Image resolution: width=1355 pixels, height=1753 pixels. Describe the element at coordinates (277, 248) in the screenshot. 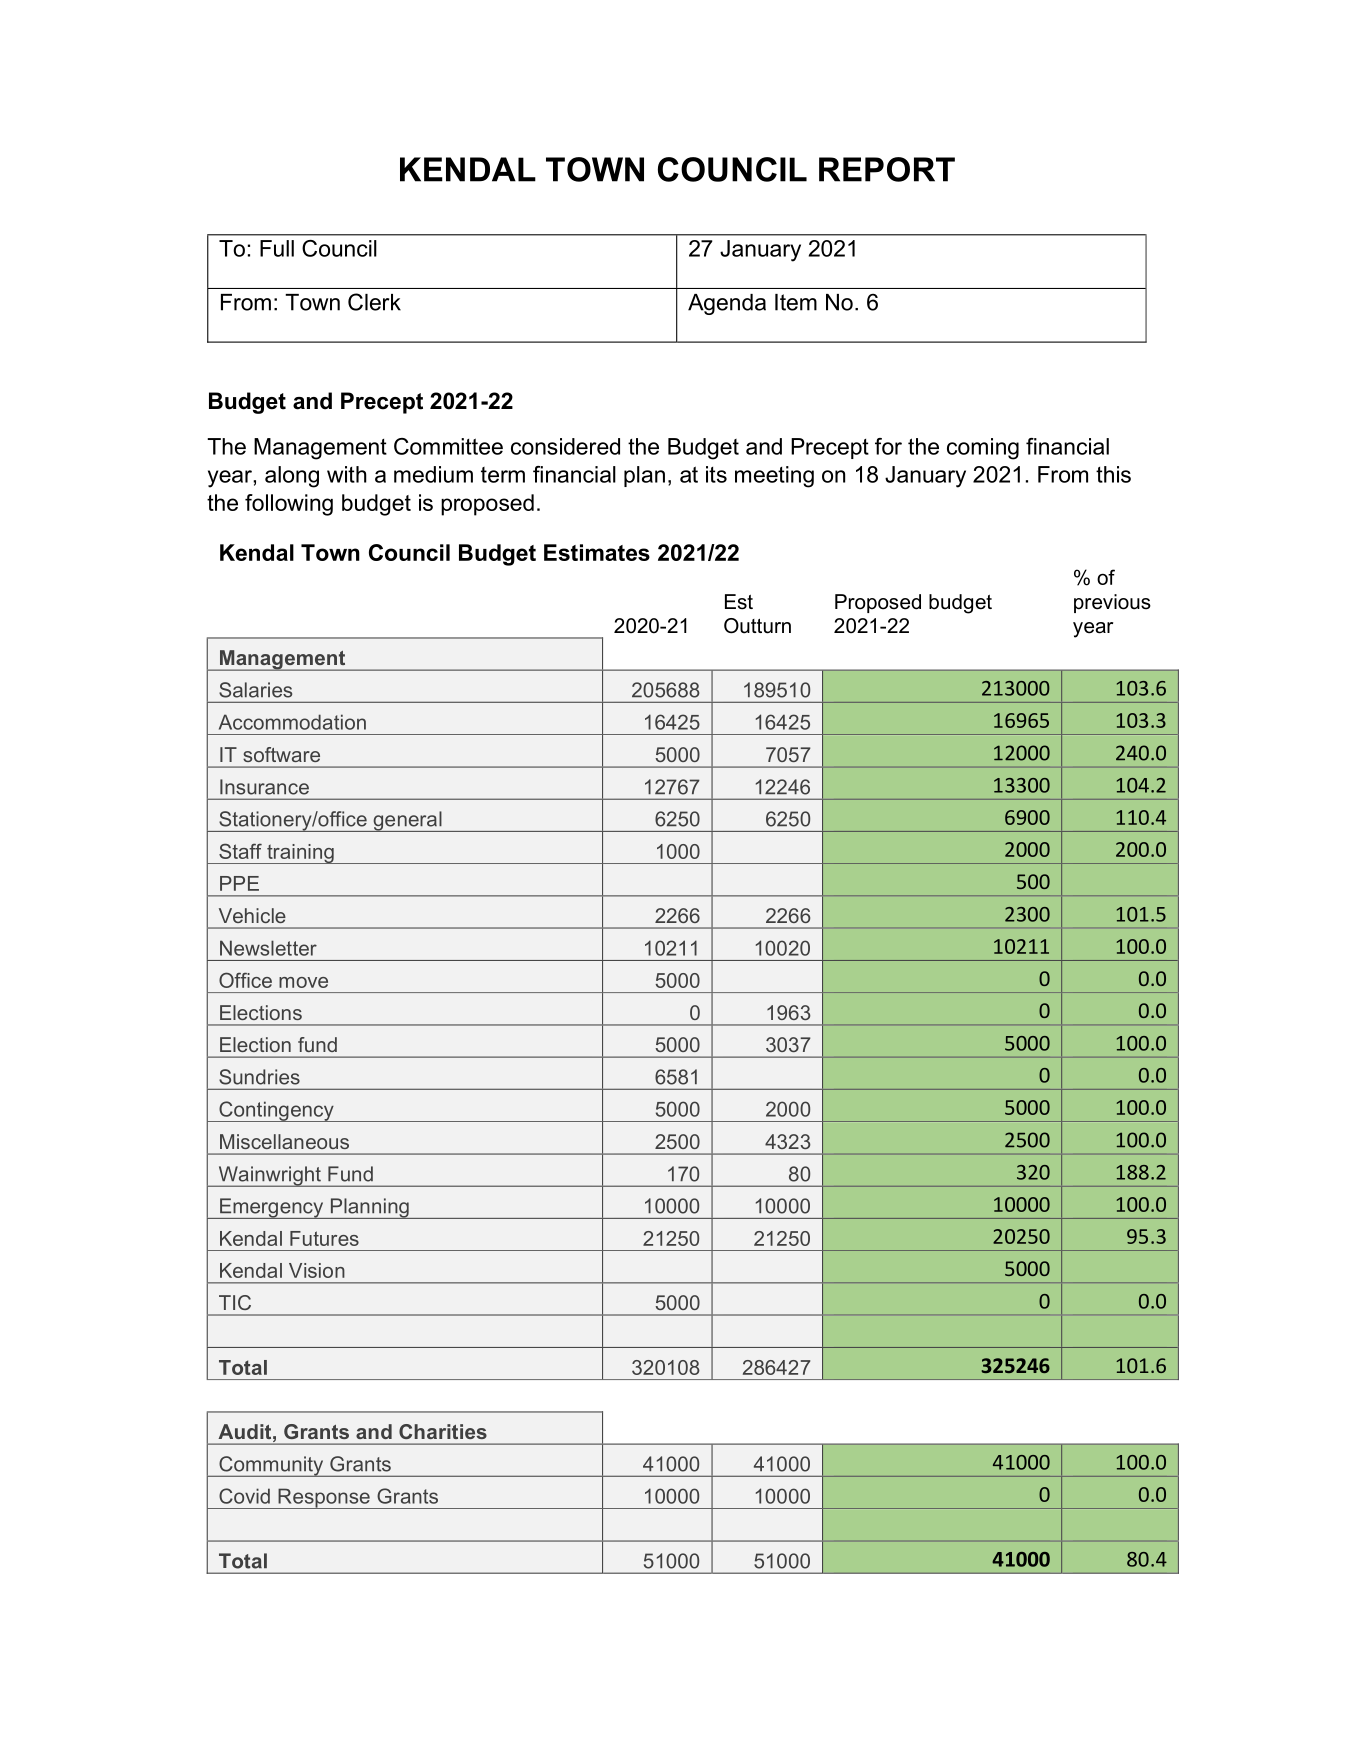

I see `Full` at that location.
